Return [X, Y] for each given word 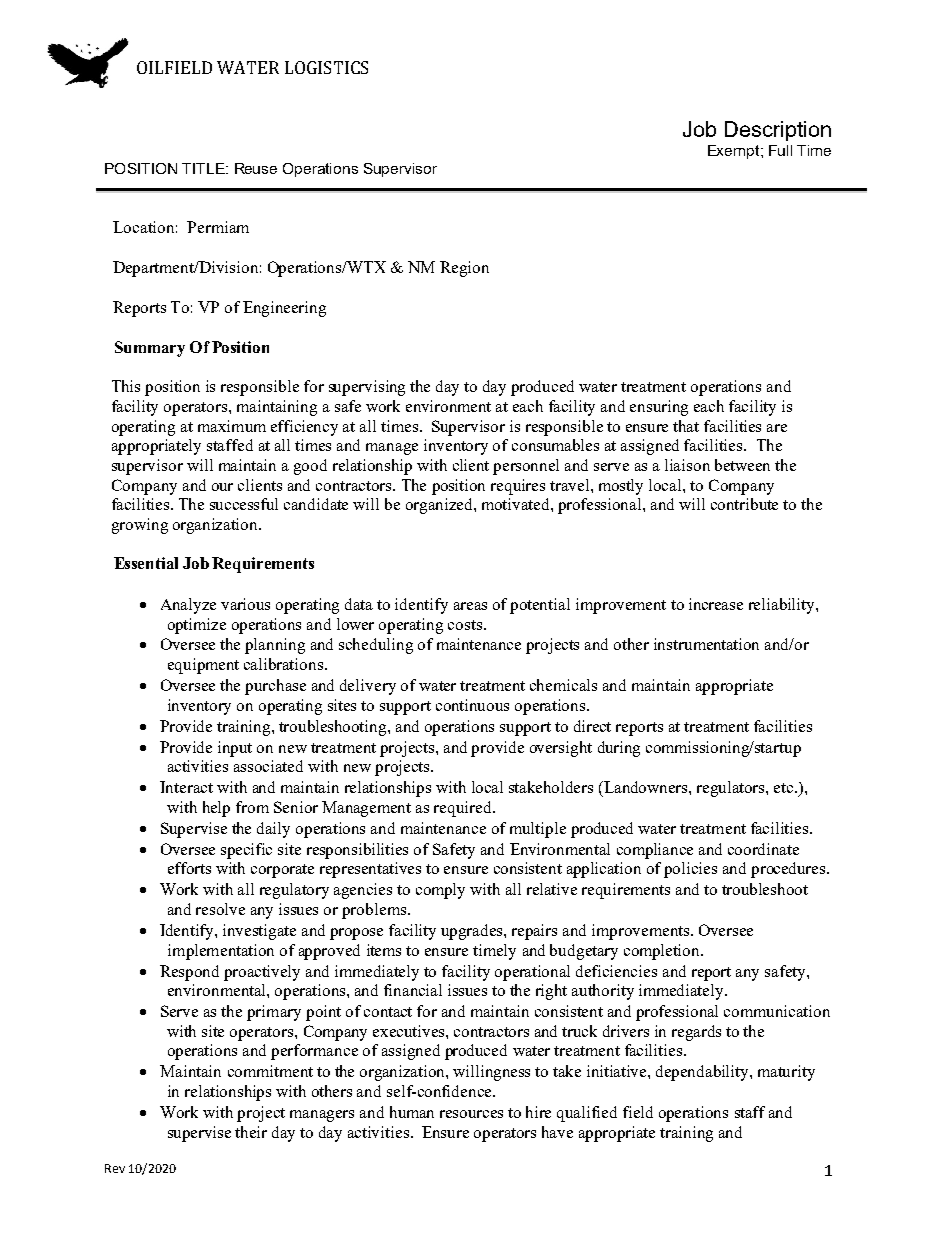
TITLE [204, 168]
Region [464, 269]
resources [471, 1114]
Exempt [735, 152]
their [251, 1132]
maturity [786, 1073]
